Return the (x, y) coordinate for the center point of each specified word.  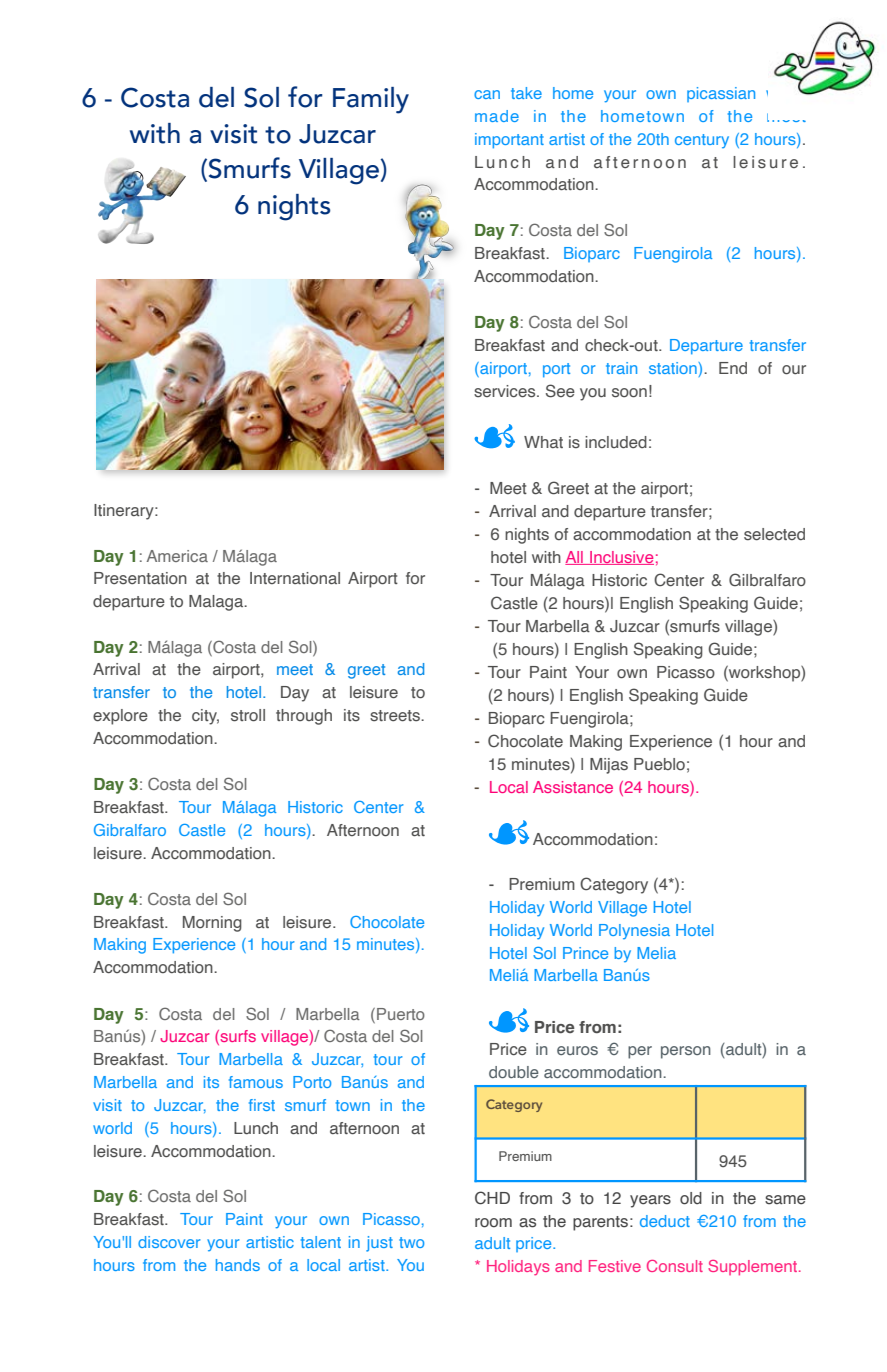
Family (371, 100)
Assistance (573, 787)
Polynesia (634, 931)
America (177, 556)
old (691, 1198)
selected (774, 534)
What (543, 442)
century (702, 141)
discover (169, 1242)
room (493, 1223)
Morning (212, 924)
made (497, 116)
